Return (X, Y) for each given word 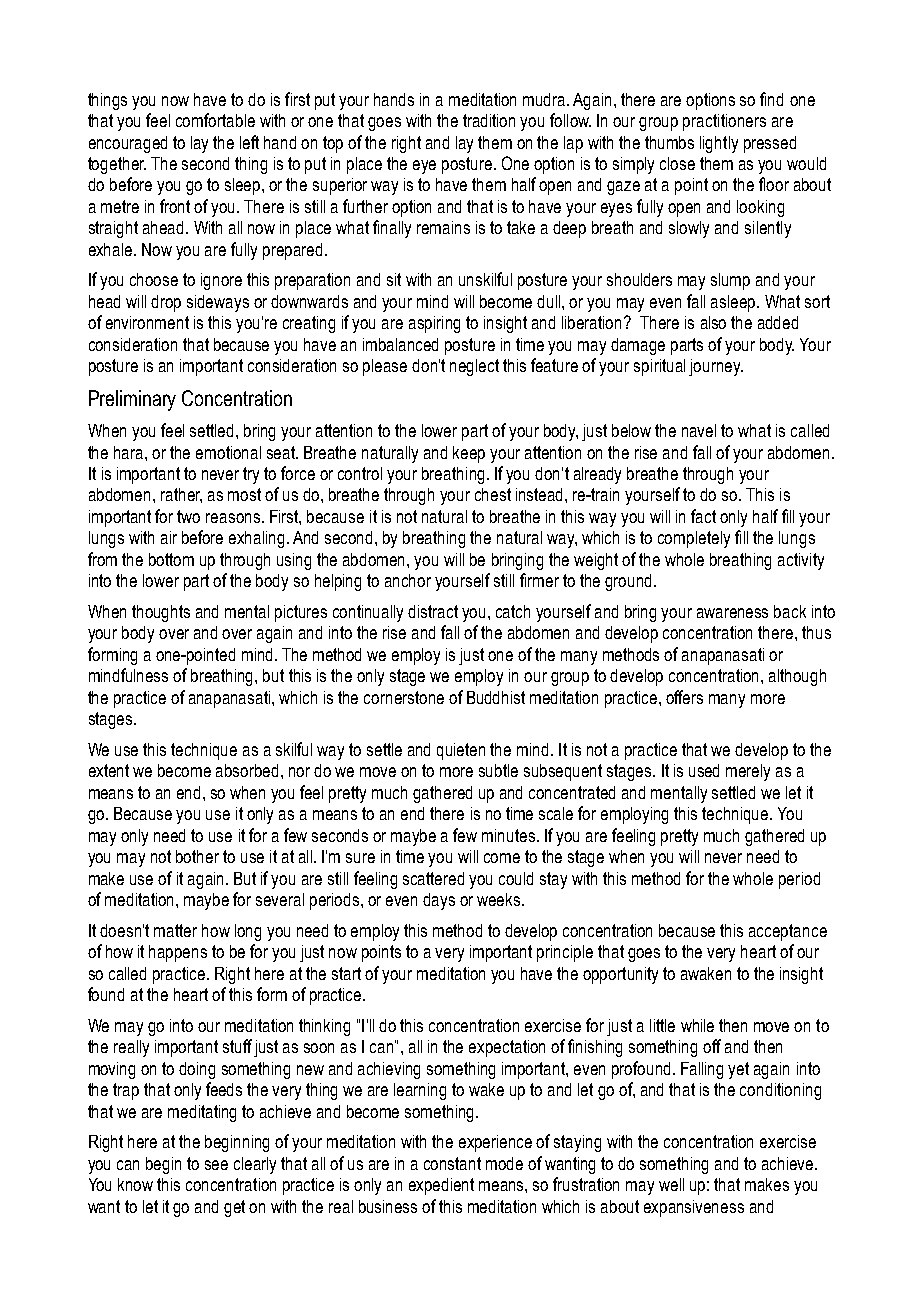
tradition (489, 120)
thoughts (161, 613)
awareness (732, 613)
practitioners (724, 122)
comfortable (215, 120)
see (216, 1165)
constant (452, 1163)
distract (433, 611)
